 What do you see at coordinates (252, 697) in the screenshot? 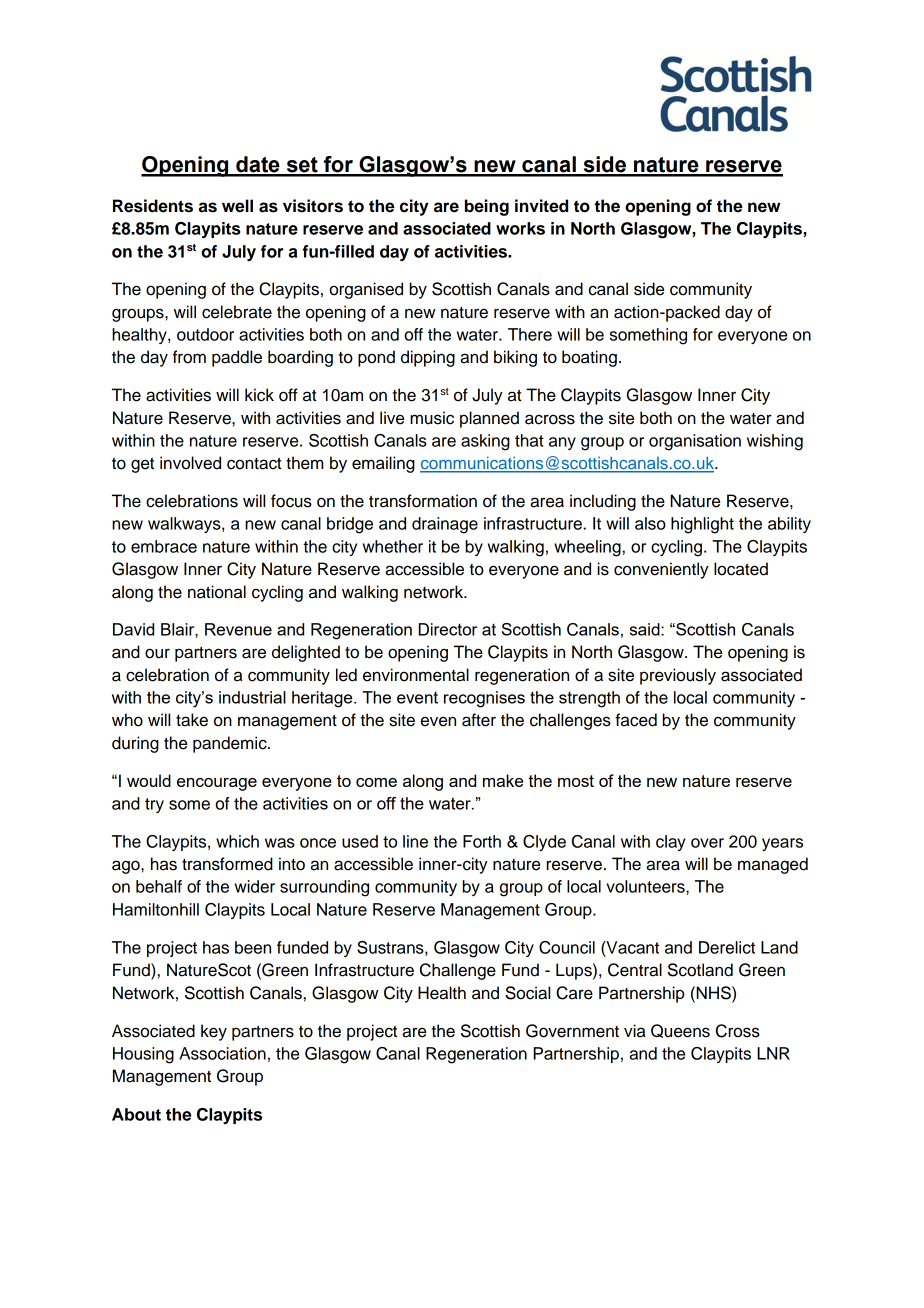
I see `industrial` at bounding box center [252, 697].
